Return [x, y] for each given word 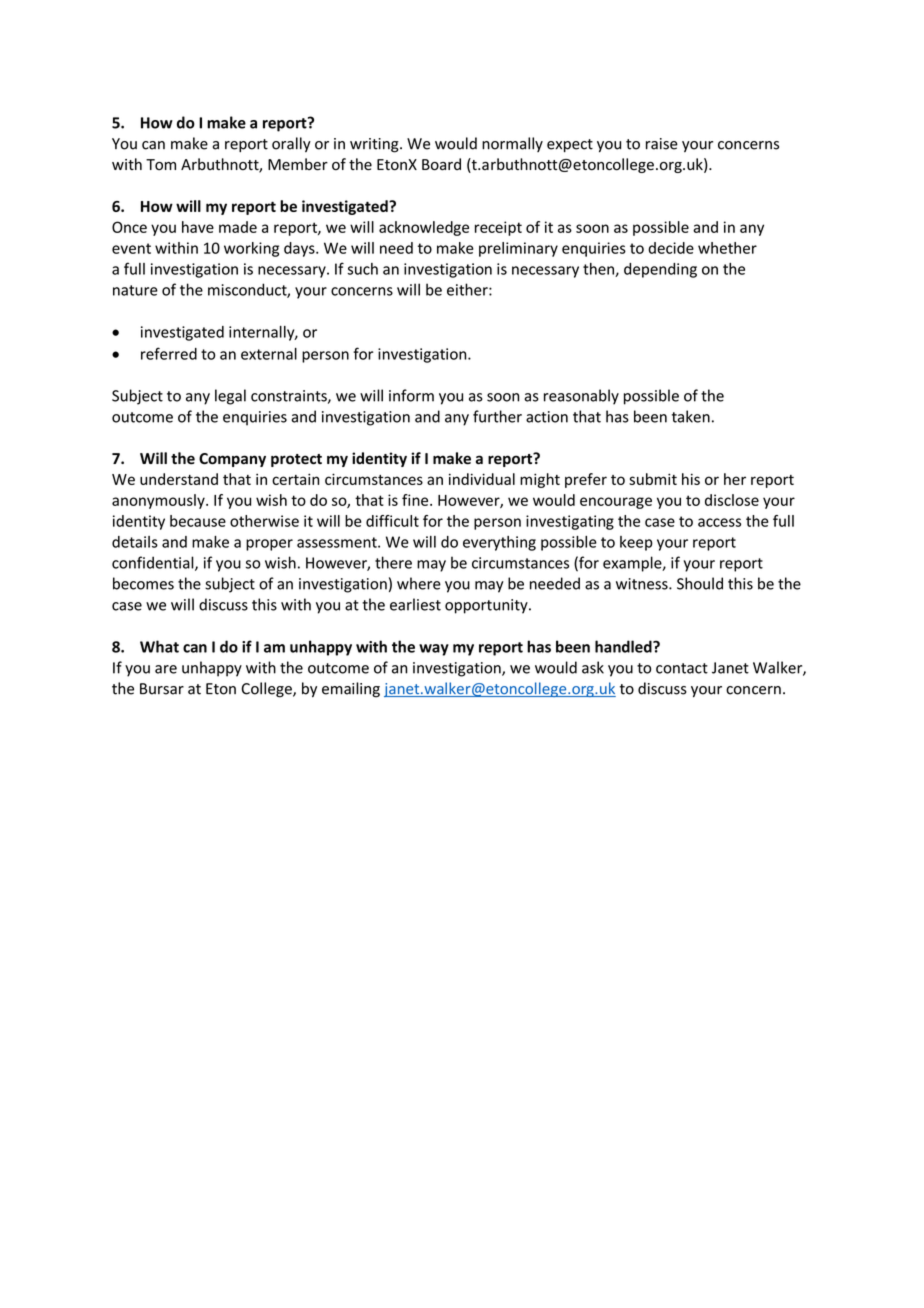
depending [660, 270]
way [434, 650]
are [166, 669]
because [198, 521]
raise [662, 144]
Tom [161, 164]
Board [441, 164]
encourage [616, 503]
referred [169, 353]
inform [411, 395]
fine [416, 500]
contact [682, 668]
